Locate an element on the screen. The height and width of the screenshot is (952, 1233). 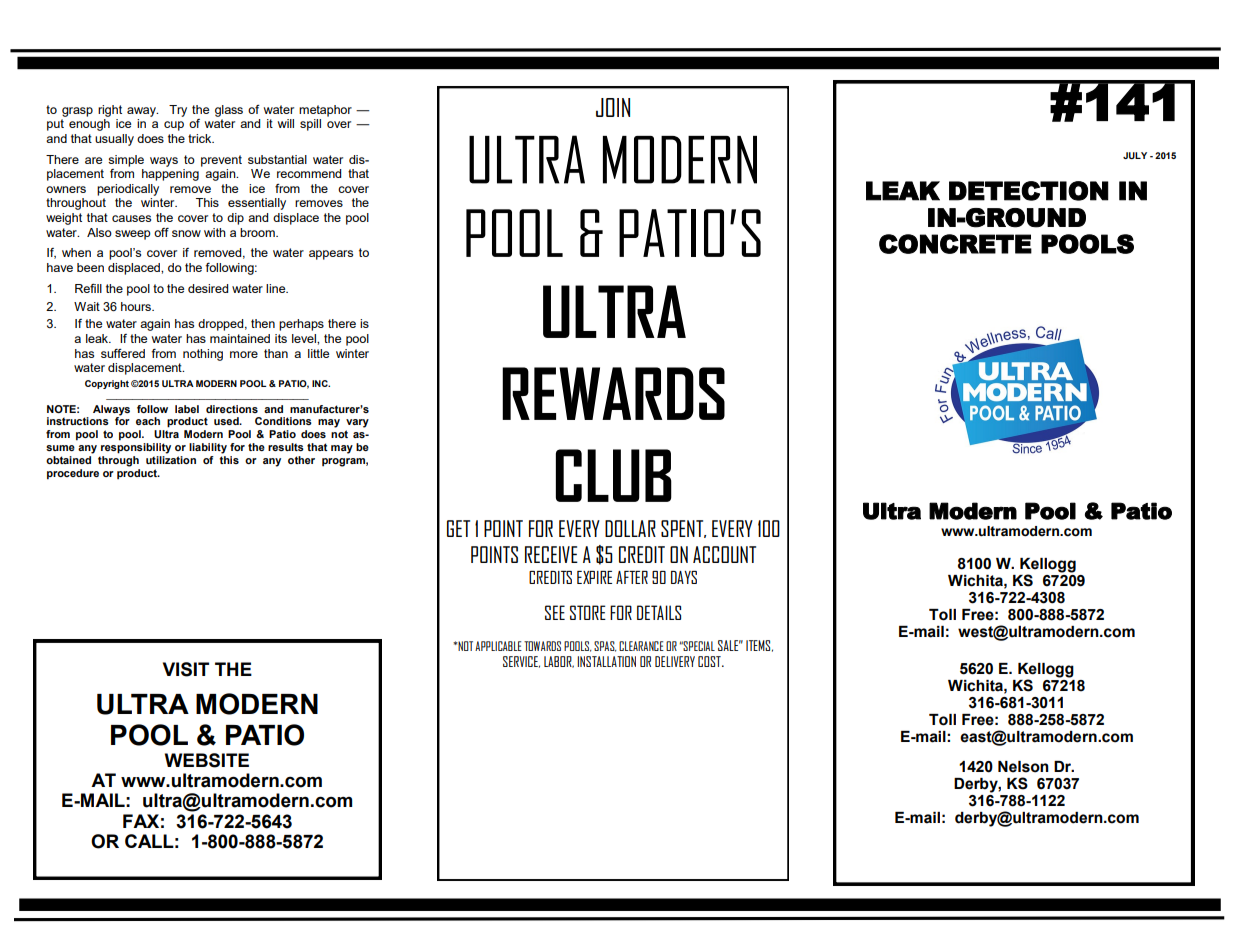
INSTALLATION is located at coordinates (606, 661).
